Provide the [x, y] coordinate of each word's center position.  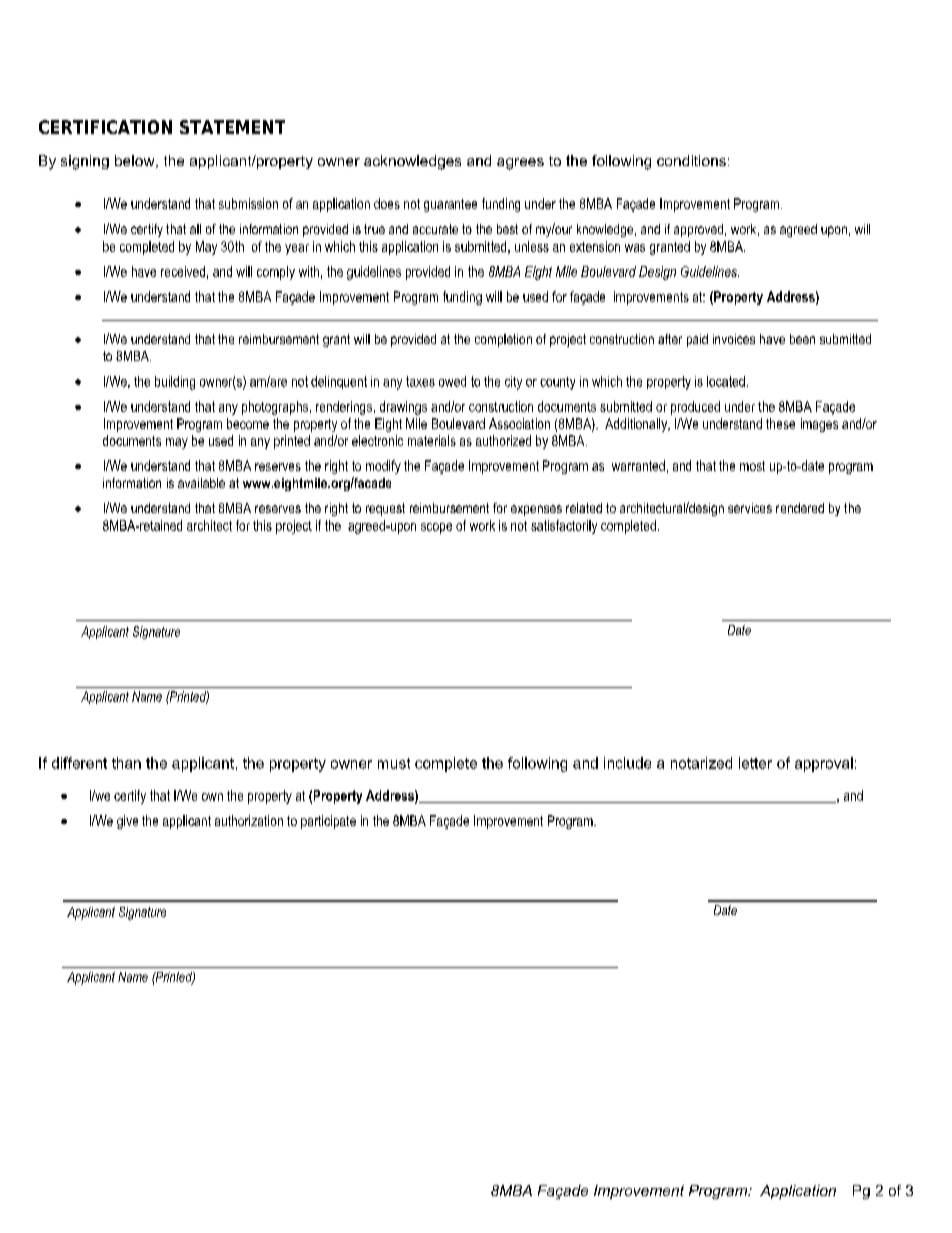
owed [452, 381]
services [750, 508]
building [175, 383]
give [127, 822]
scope [436, 528]
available [201, 483]
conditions [691, 160]
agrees [520, 164]
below [136, 161]
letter [755, 763]
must [394, 763]
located [726, 381]
